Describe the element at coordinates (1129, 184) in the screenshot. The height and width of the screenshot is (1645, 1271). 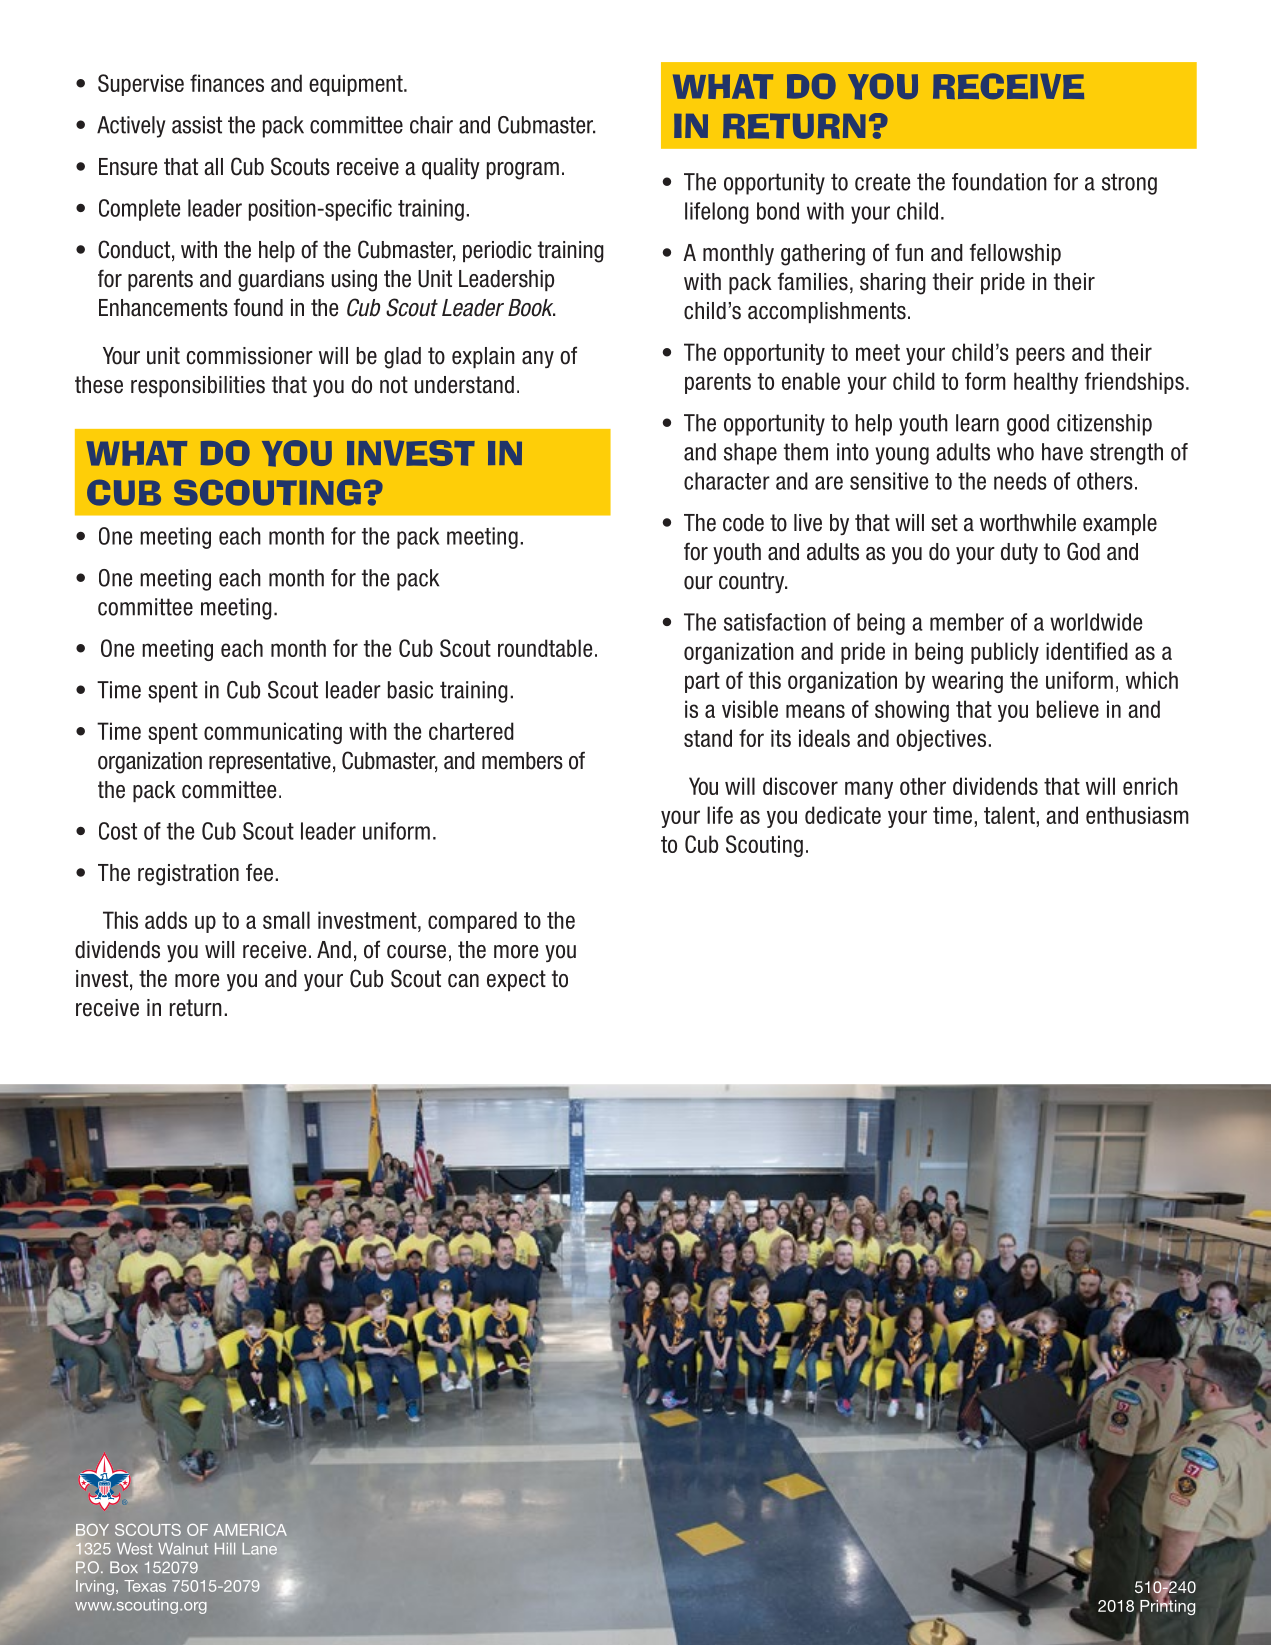
I see `strong` at that location.
